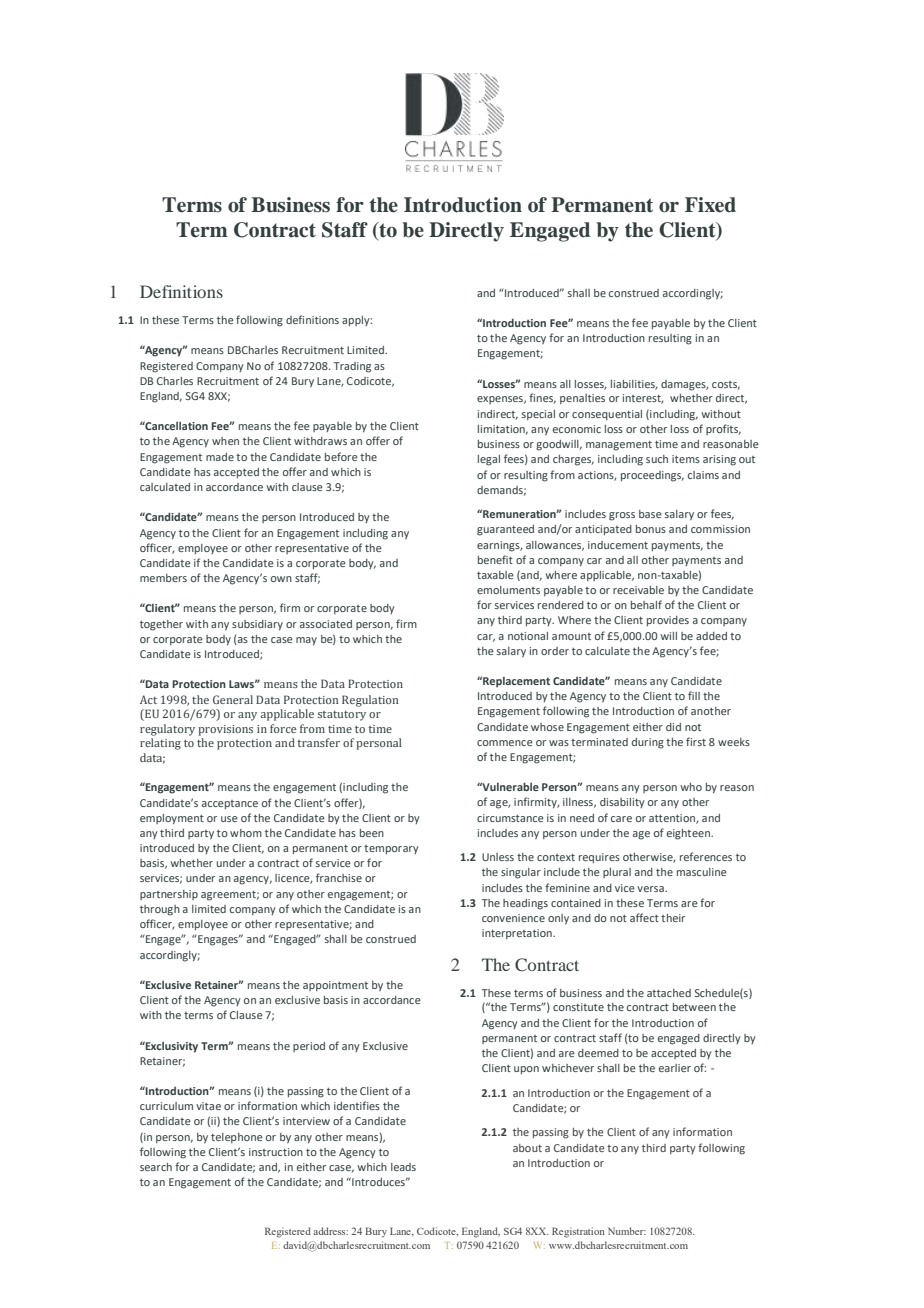  What do you see at coordinates (403, 1167) in the screenshot?
I see `leads` at bounding box center [403, 1167].
